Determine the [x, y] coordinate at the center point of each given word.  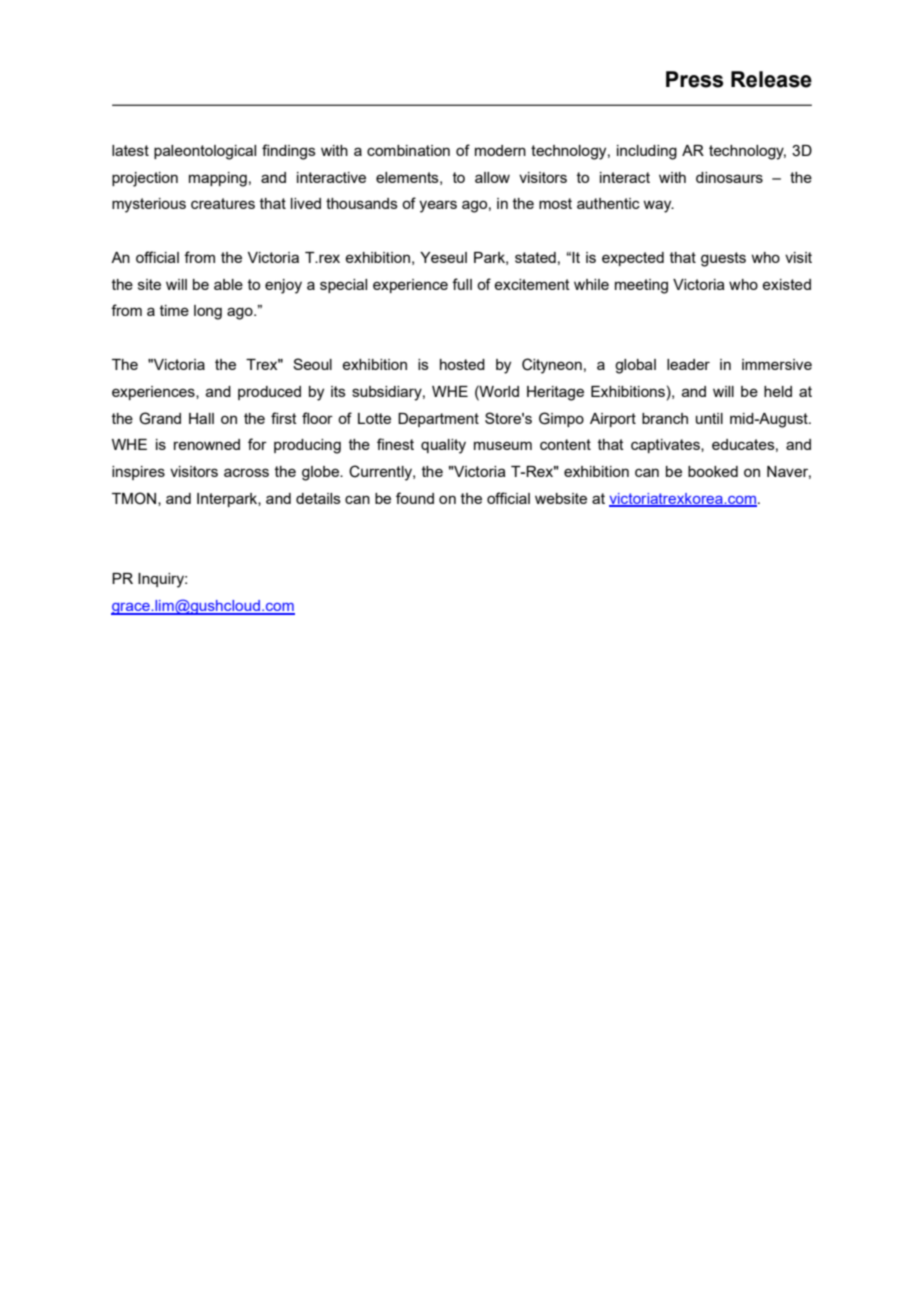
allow [492, 177]
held [778, 391]
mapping [218, 179]
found [415, 498]
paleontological [205, 152]
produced [269, 393]
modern [500, 150]
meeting [641, 286]
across [246, 472]
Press [694, 79]
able [228, 284]
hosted [462, 364]
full [462, 284]
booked [713, 471]
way [658, 206]
